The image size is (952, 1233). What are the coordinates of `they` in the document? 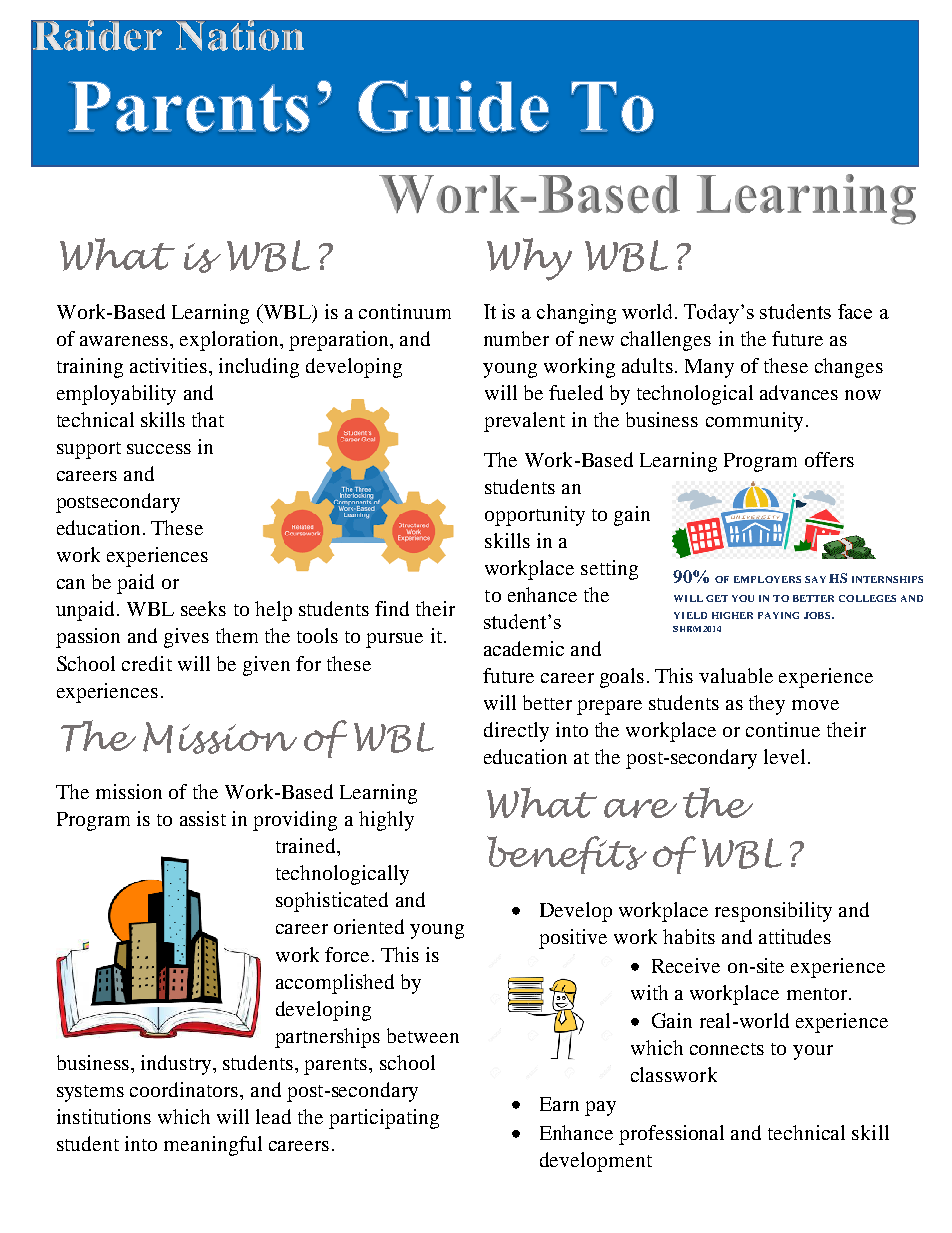 It's located at (767, 705).
